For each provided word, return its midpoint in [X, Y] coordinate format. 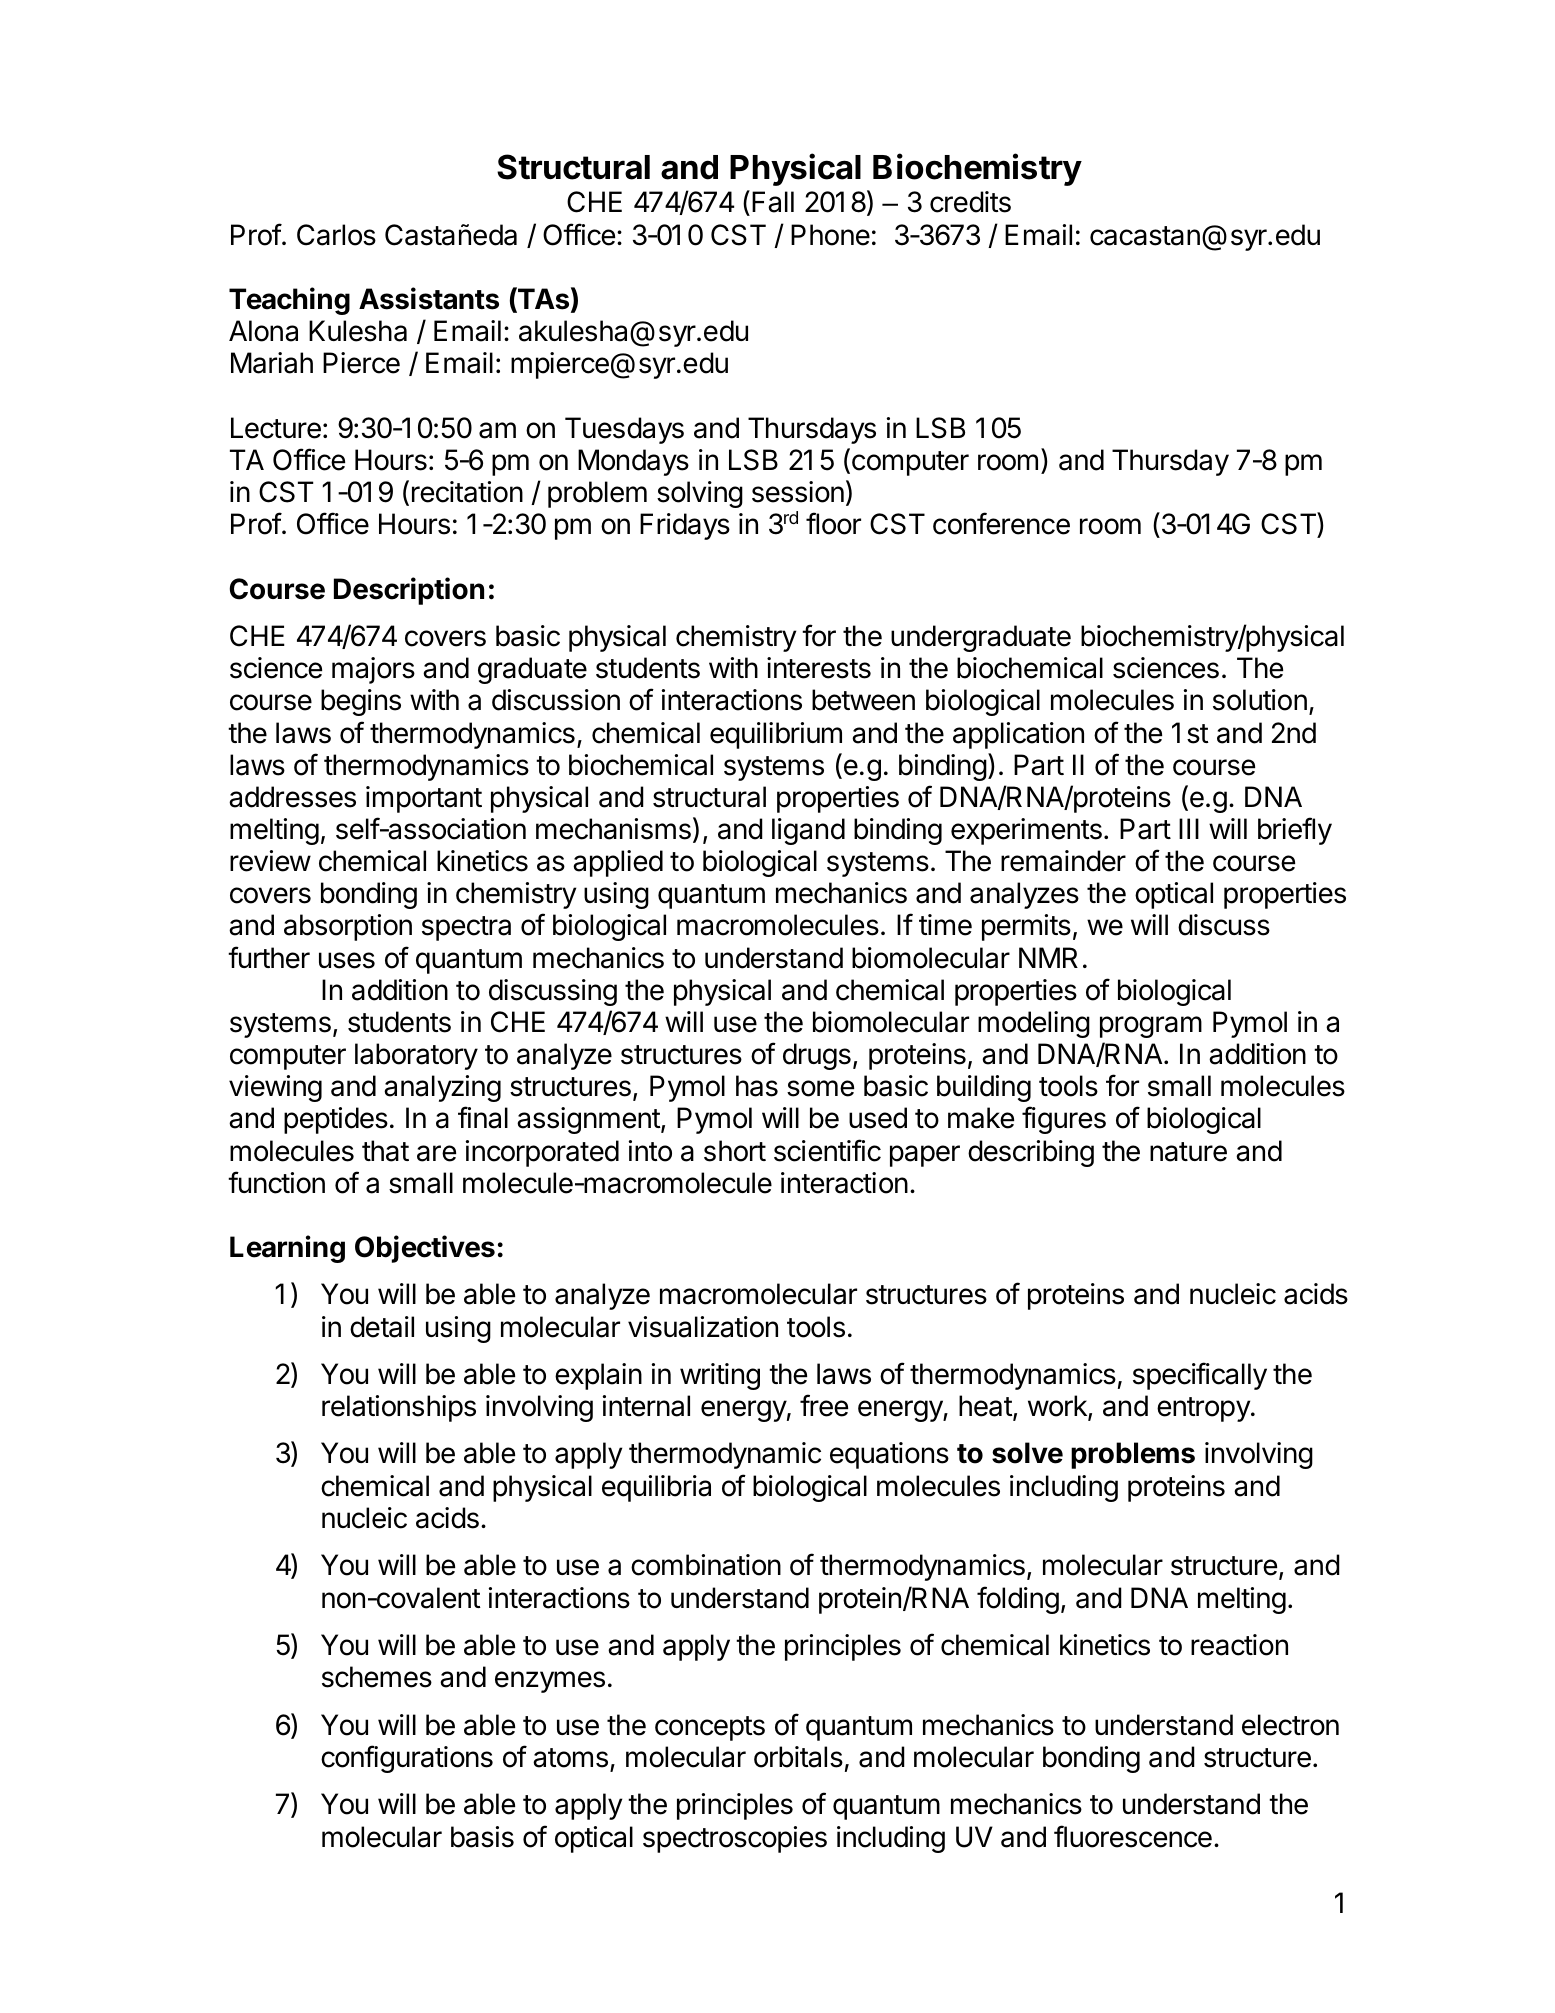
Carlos [336, 235]
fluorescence [1133, 1836]
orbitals [798, 1757]
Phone [830, 235]
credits [970, 202]
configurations [407, 1759]
